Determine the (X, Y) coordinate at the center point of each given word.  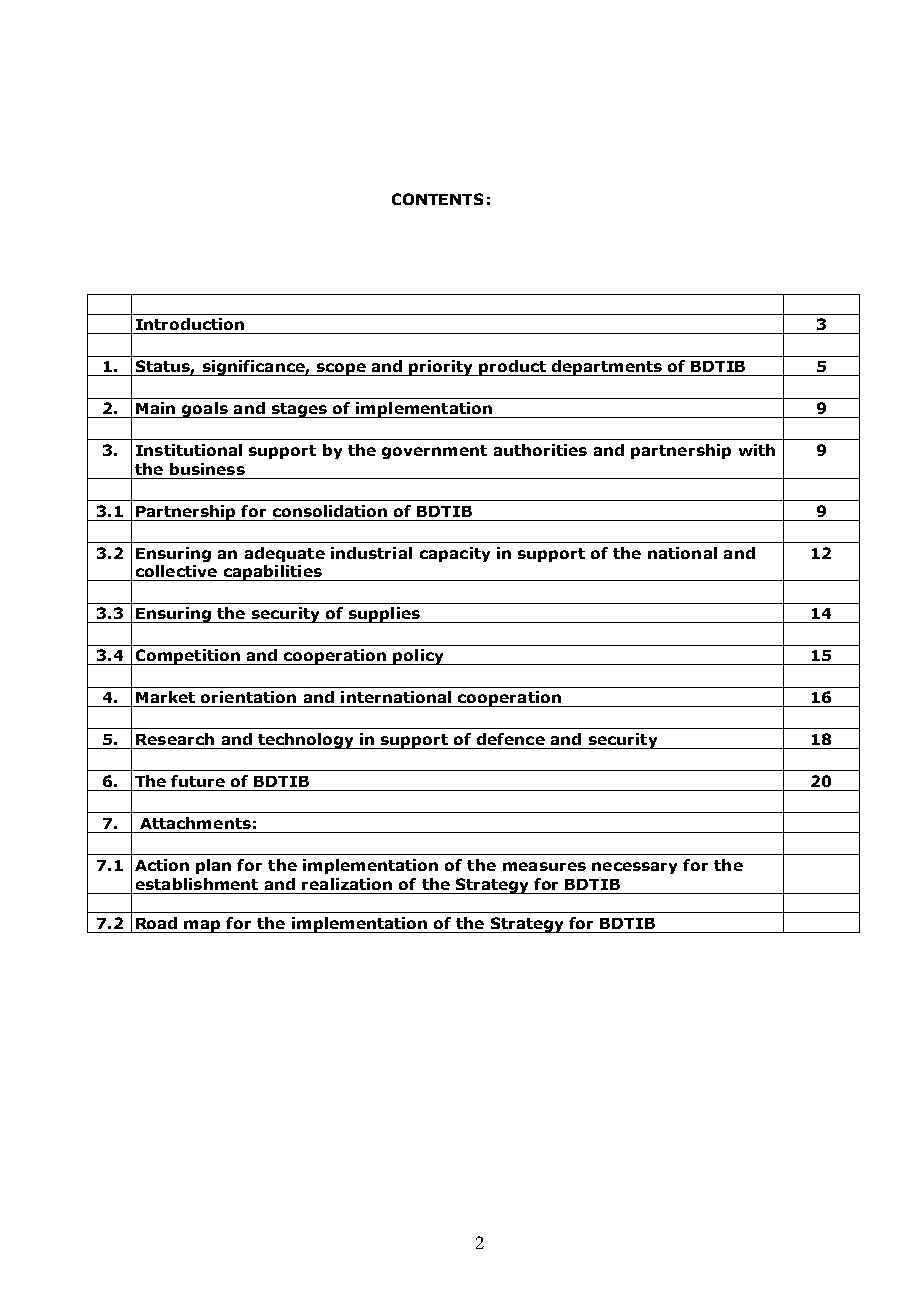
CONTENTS (437, 199)
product (513, 368)
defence (511, 739)
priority (442, 368)
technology (306, 741)
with (757, 450)
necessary (634, 868)
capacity (455, 554)
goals (205, 410)
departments (607, 368)
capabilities (272, 573)
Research (175, 739)
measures (544, 866)
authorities (540, 450)
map (203, 926)
